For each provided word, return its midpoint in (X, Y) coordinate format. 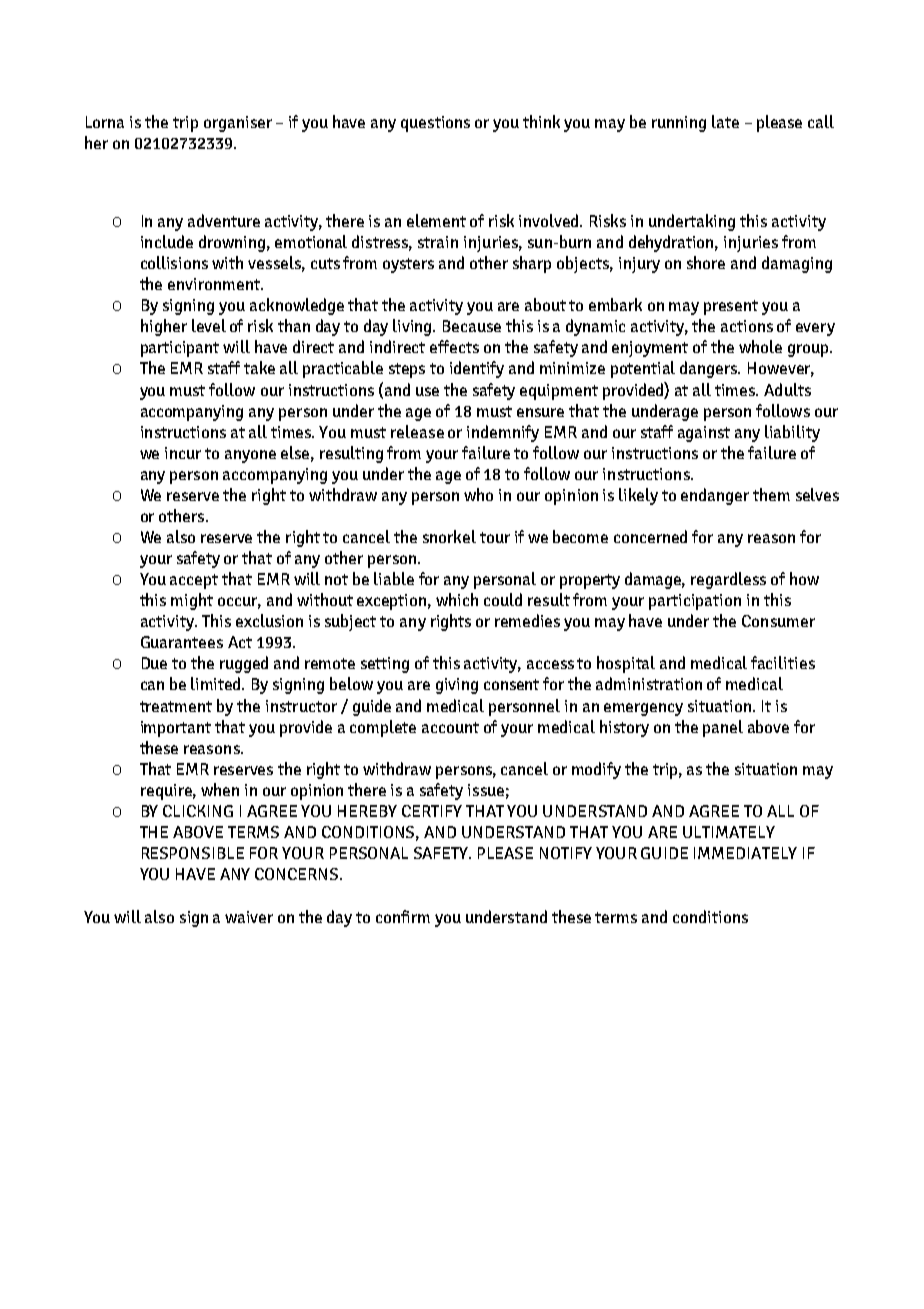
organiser (238, 124)
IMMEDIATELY (745, 853)
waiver (249, 917)
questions (435, 124)
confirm (403, 916)
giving (457, 686)
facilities (783, 662)
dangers (710, 369)
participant (180, 349)
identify (477, 369)
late (725, 121)
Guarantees (182, 642)
